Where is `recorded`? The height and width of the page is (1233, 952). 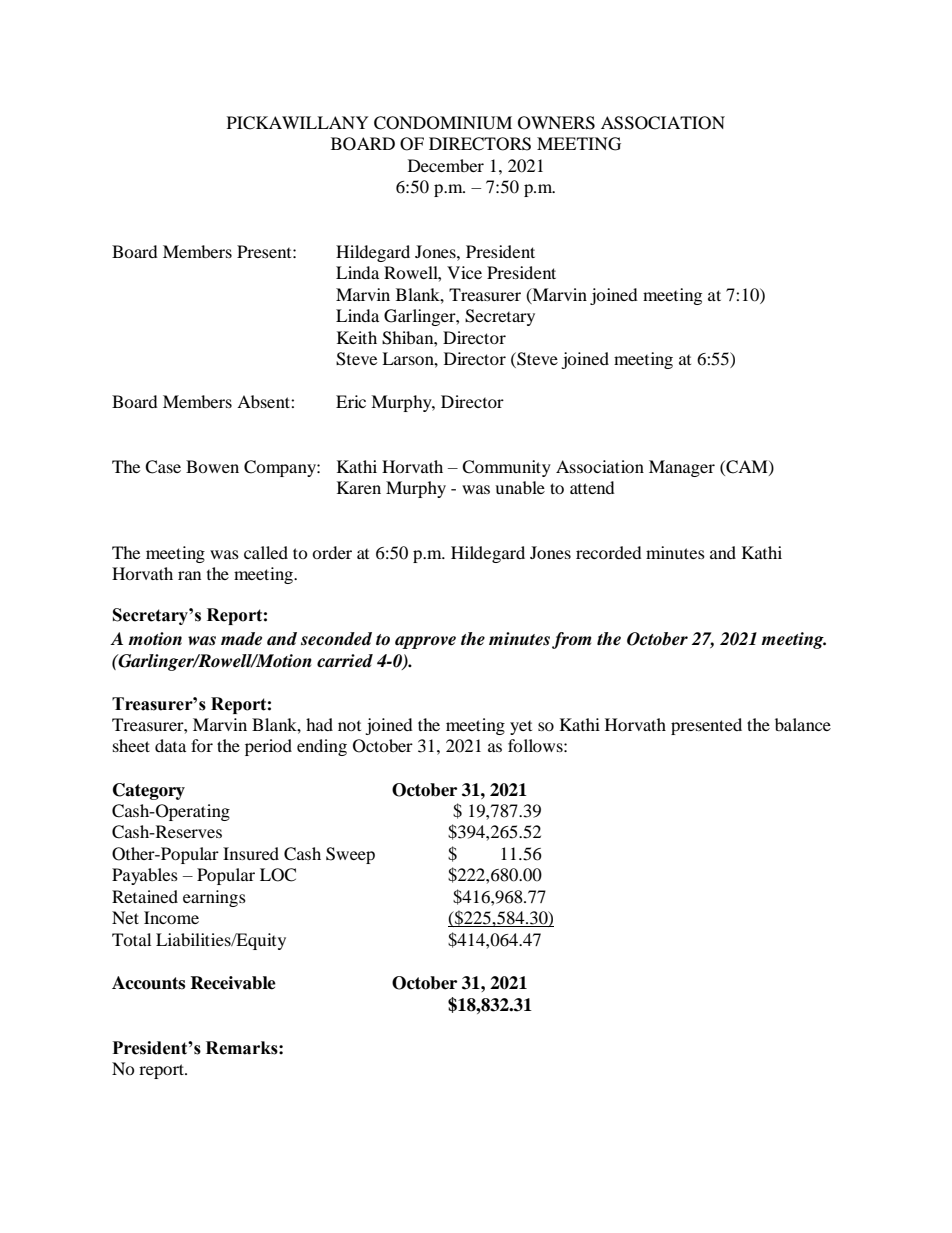
recorded is located at coordinates (609, 552).
